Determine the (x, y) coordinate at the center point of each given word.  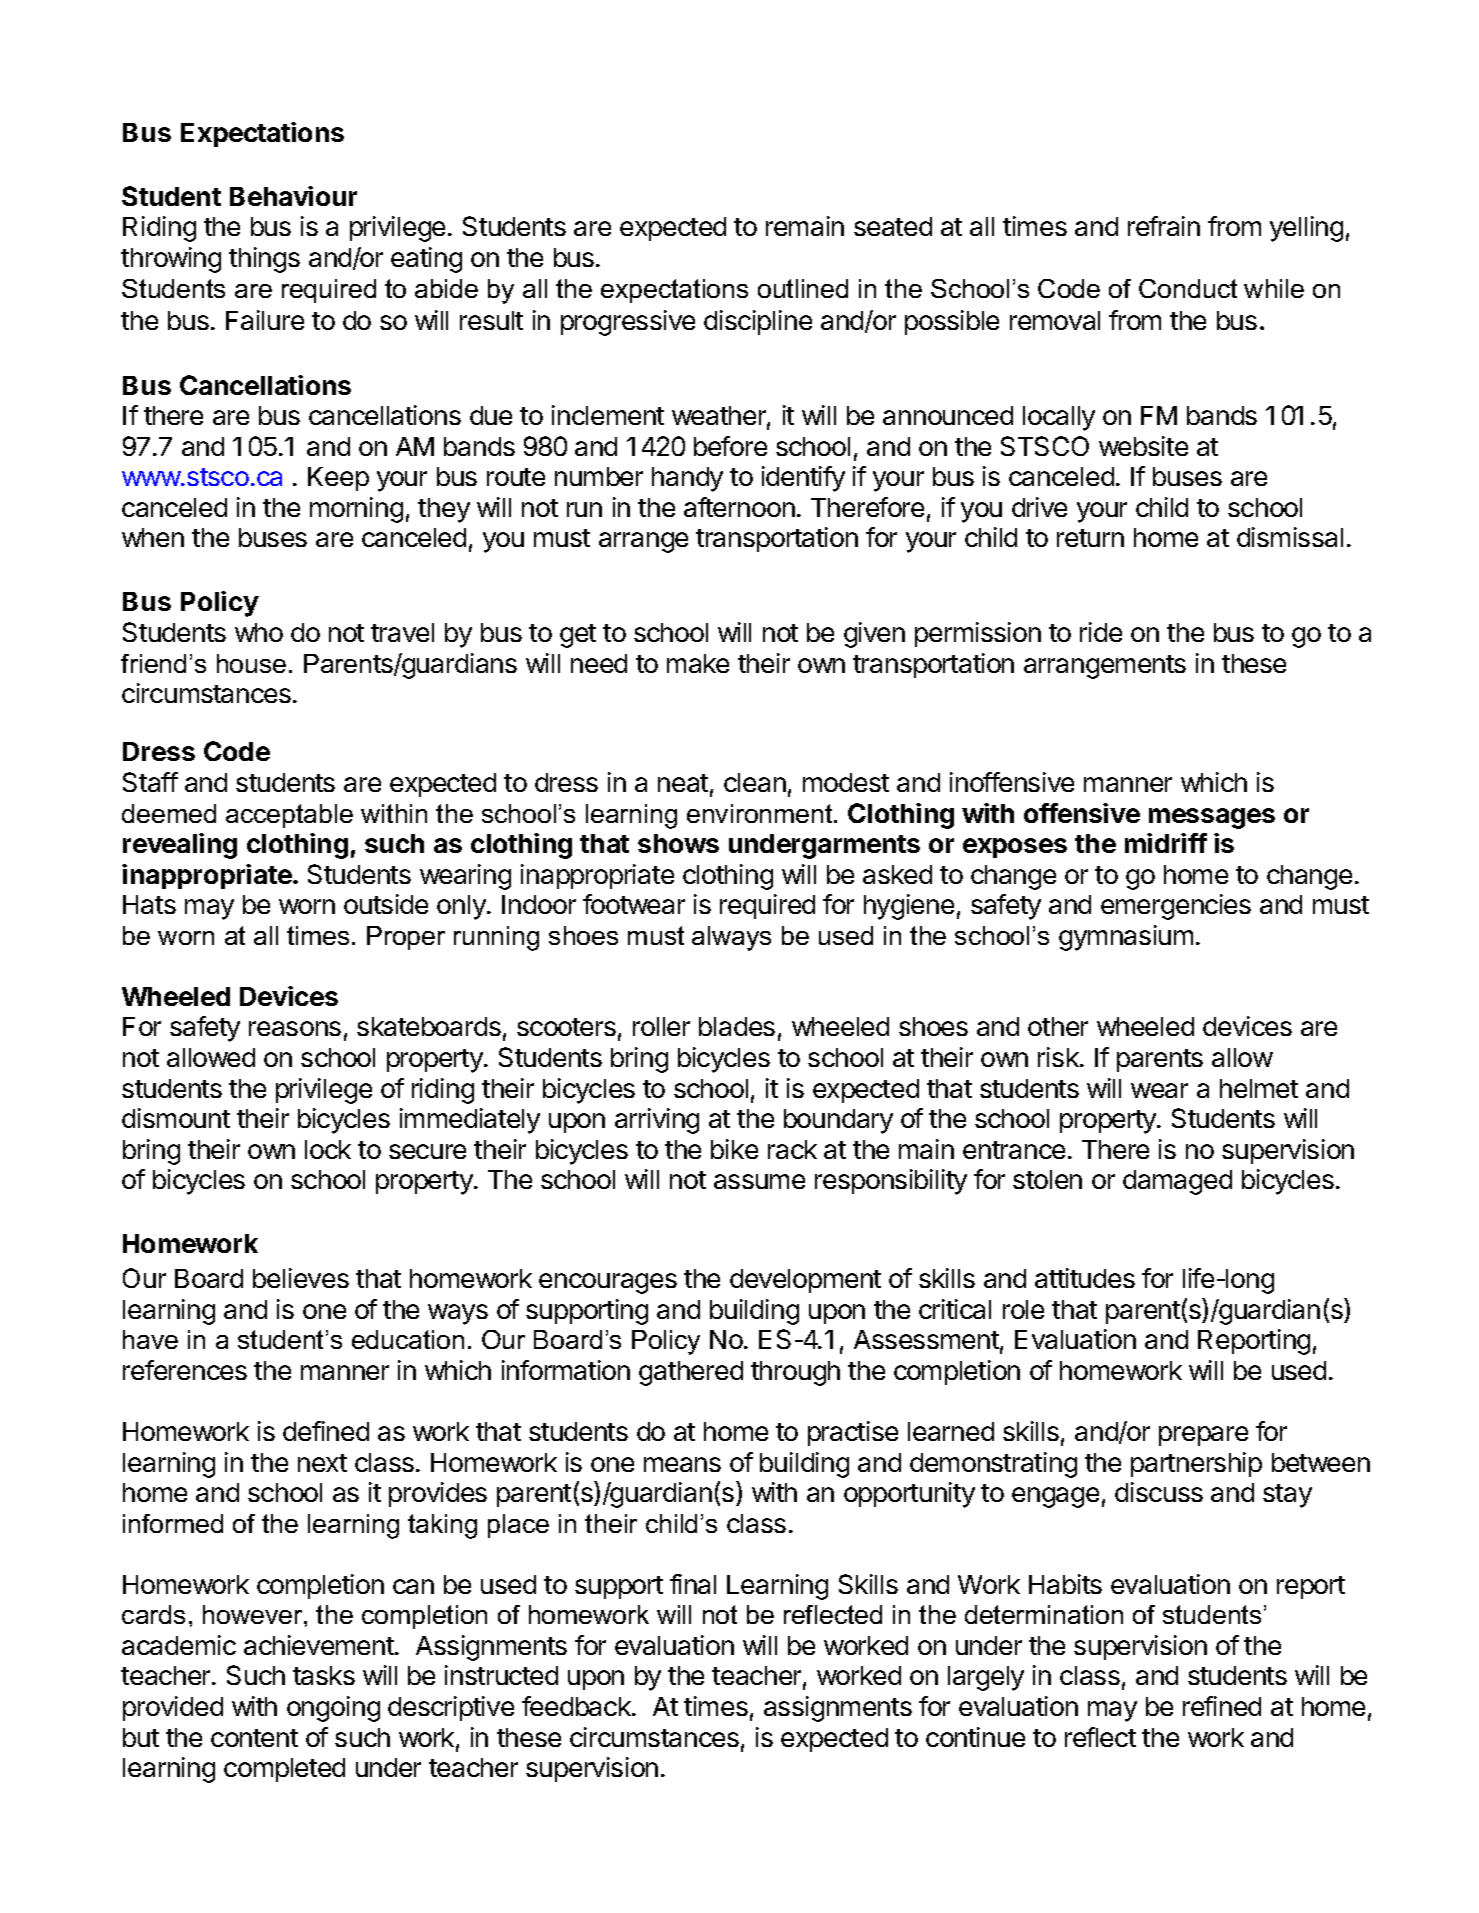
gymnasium (1126, 938)
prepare (1203, 1436)
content (254, 1738)
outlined (803, 288)
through (795, 1373)
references (185, 1370)
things (264, 260)
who (259, 632)
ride (1101, 632)
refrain (1164, 226)
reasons (295, 1028)
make (698, 663)
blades (737, 1026)
